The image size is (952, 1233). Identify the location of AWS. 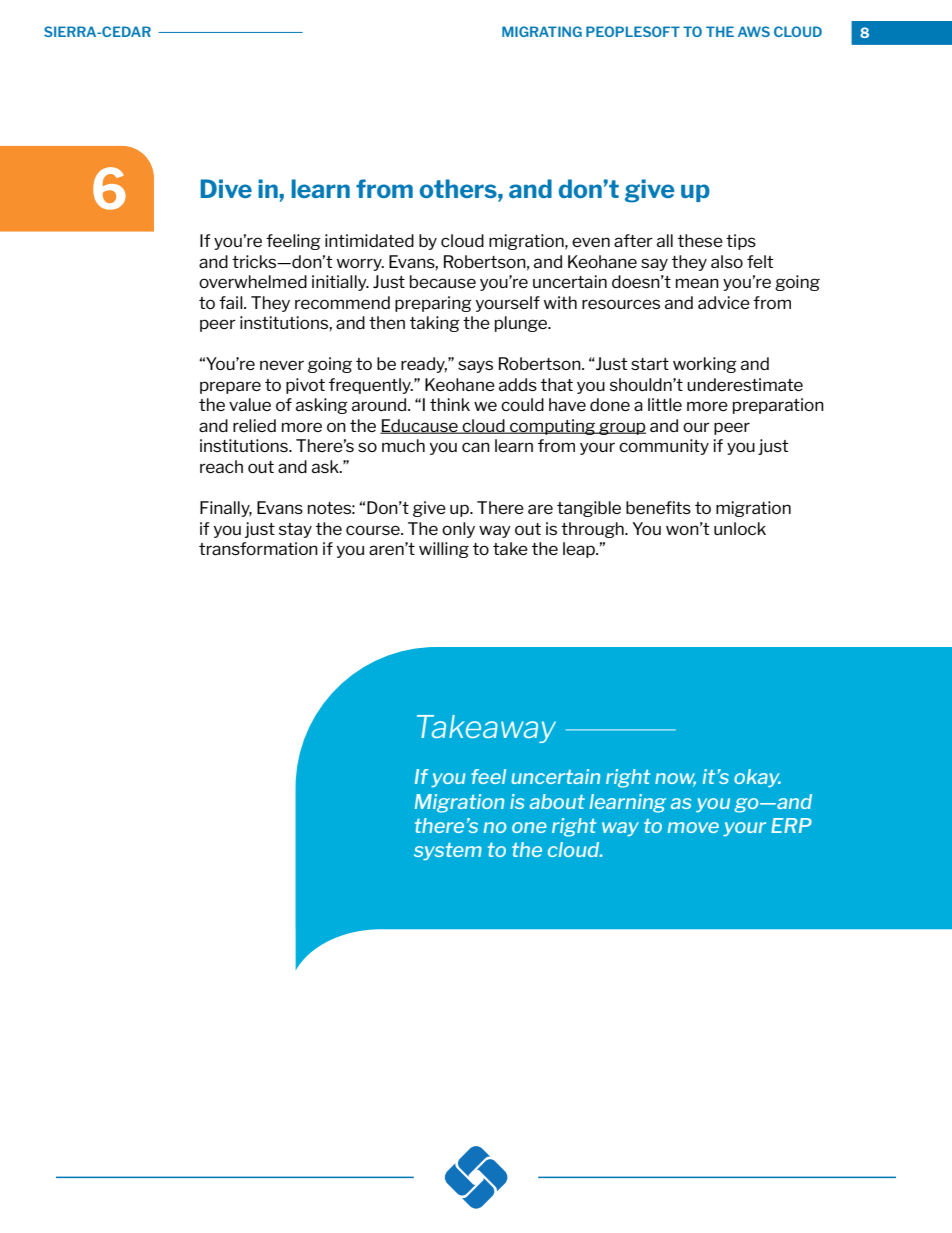
(754, 31).
